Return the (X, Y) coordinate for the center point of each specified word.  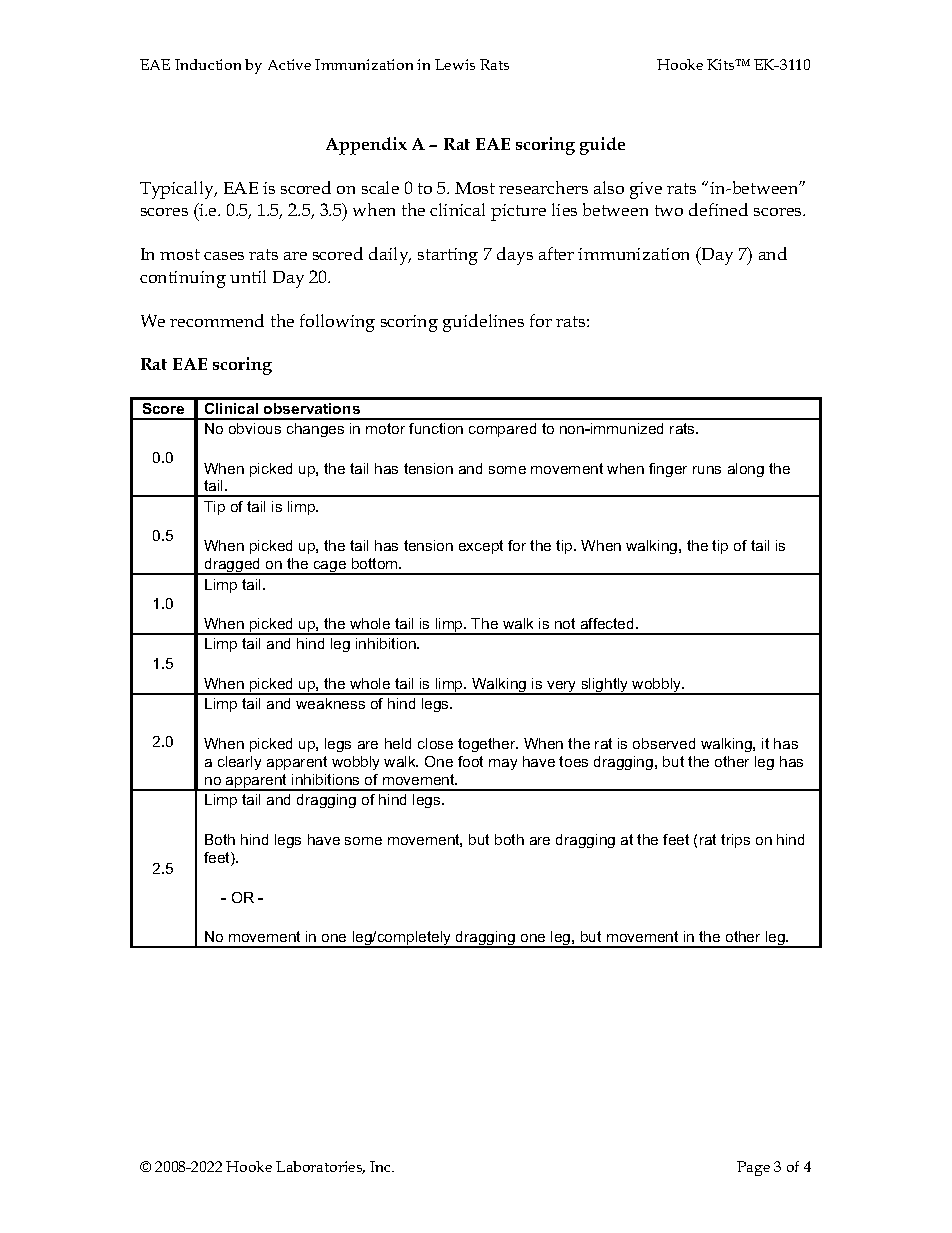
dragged (232, 566)
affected (609, 623)
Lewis (455, 64)
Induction (208, 64)
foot (470, 761)
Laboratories (320, 1167)
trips (735, 841)
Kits (722, 64)
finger (668, 470)
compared (502, 430)
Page (753, 1168)
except (481, 547)
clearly (239, 763)
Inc (382, 1166)
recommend (217, 320)
